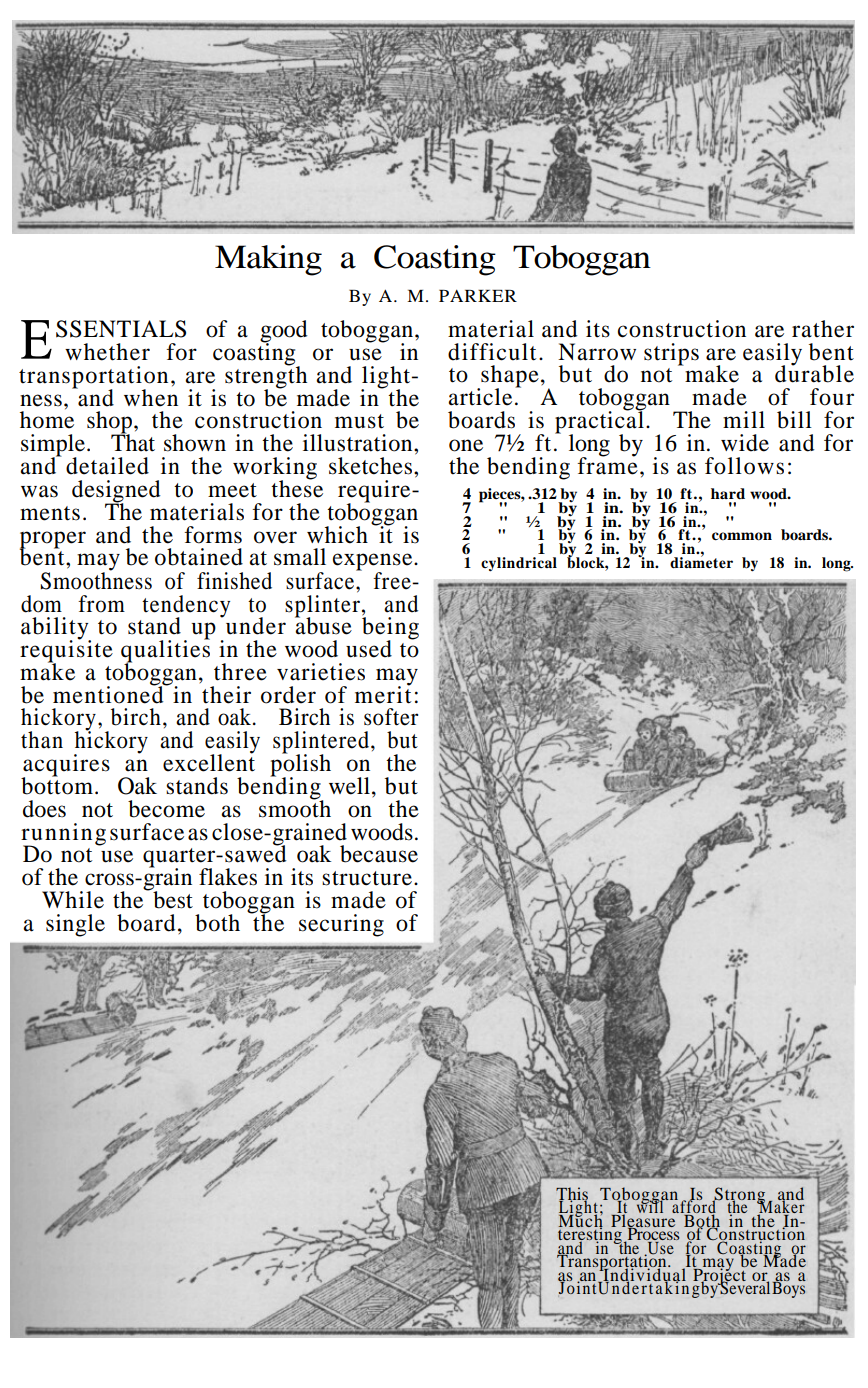 The width and height of the document is (868, 1388). Describe the element at coordinates (823, 329) in the document. I see `rather` at that location.
